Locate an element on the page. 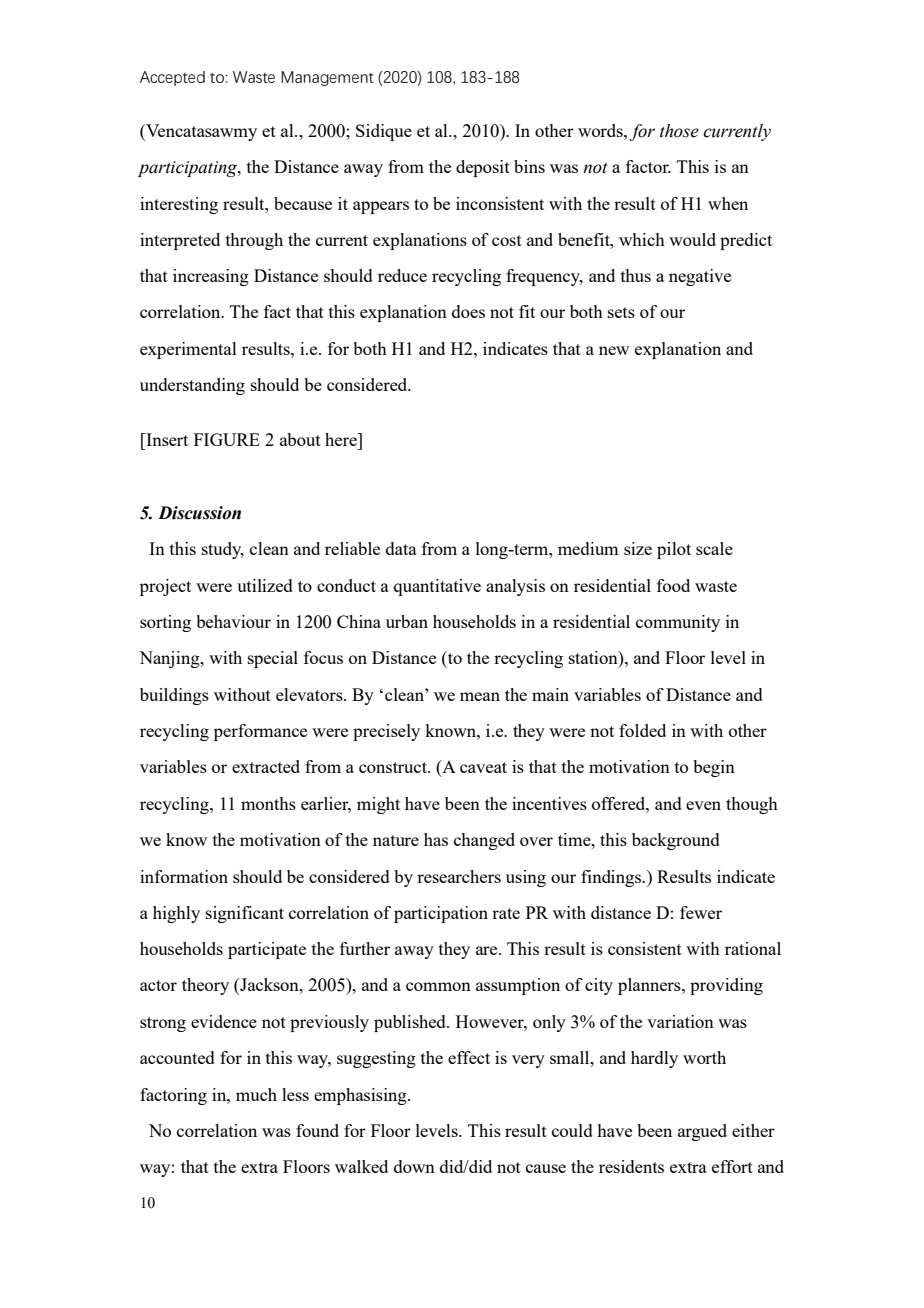 The image size is (924, 1308). Accepted is located at coordinates (172, 78).
